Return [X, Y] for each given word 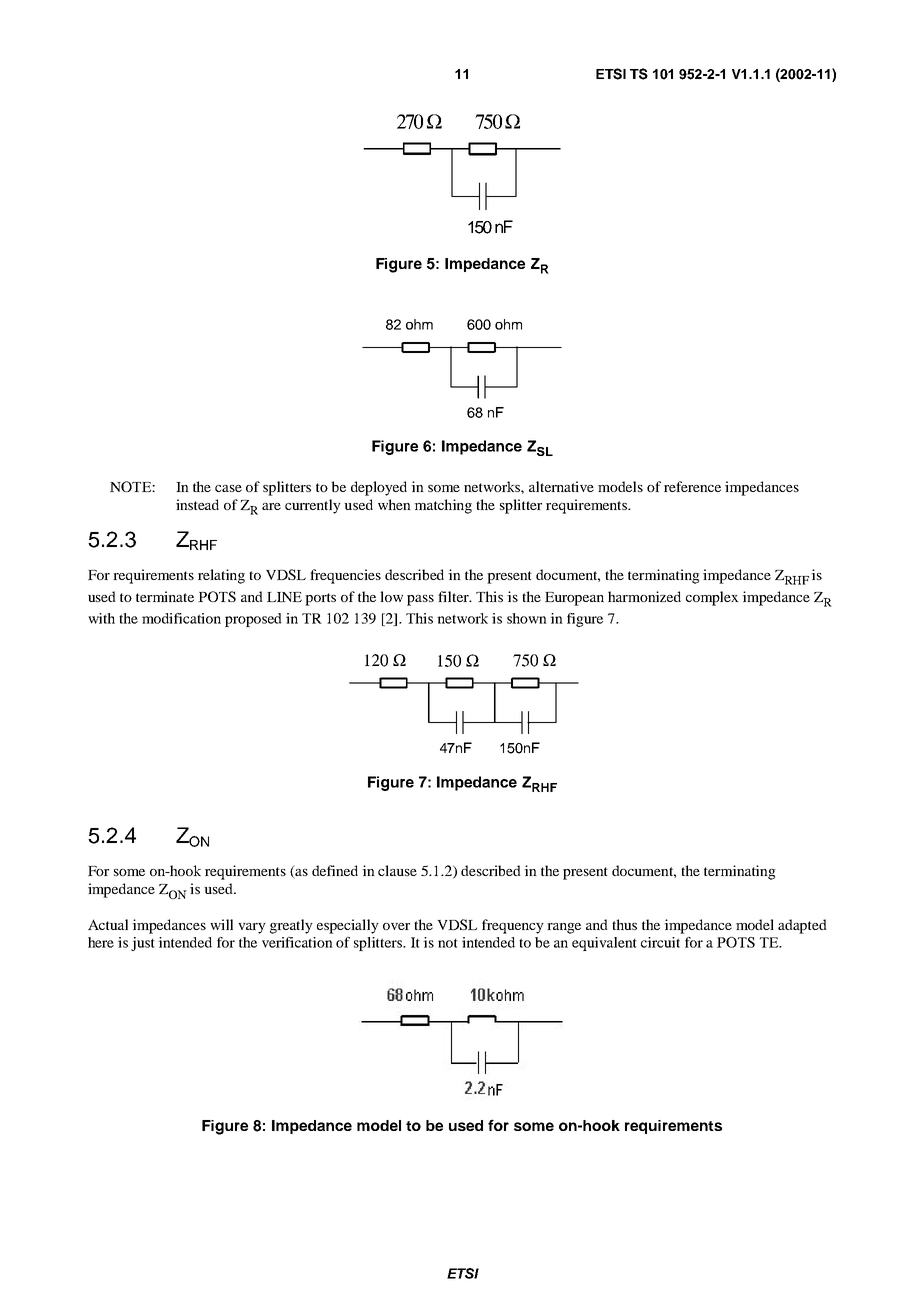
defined [335, 870]
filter [454, 596]
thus [624, 924]
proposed [253, 620]
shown [527, 618]
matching [443, 506]
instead [197, 504]
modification [181, 618]
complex [712, 598]
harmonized [644, 596]
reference [692, 486]
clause [397, 870]
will [221, 924]
